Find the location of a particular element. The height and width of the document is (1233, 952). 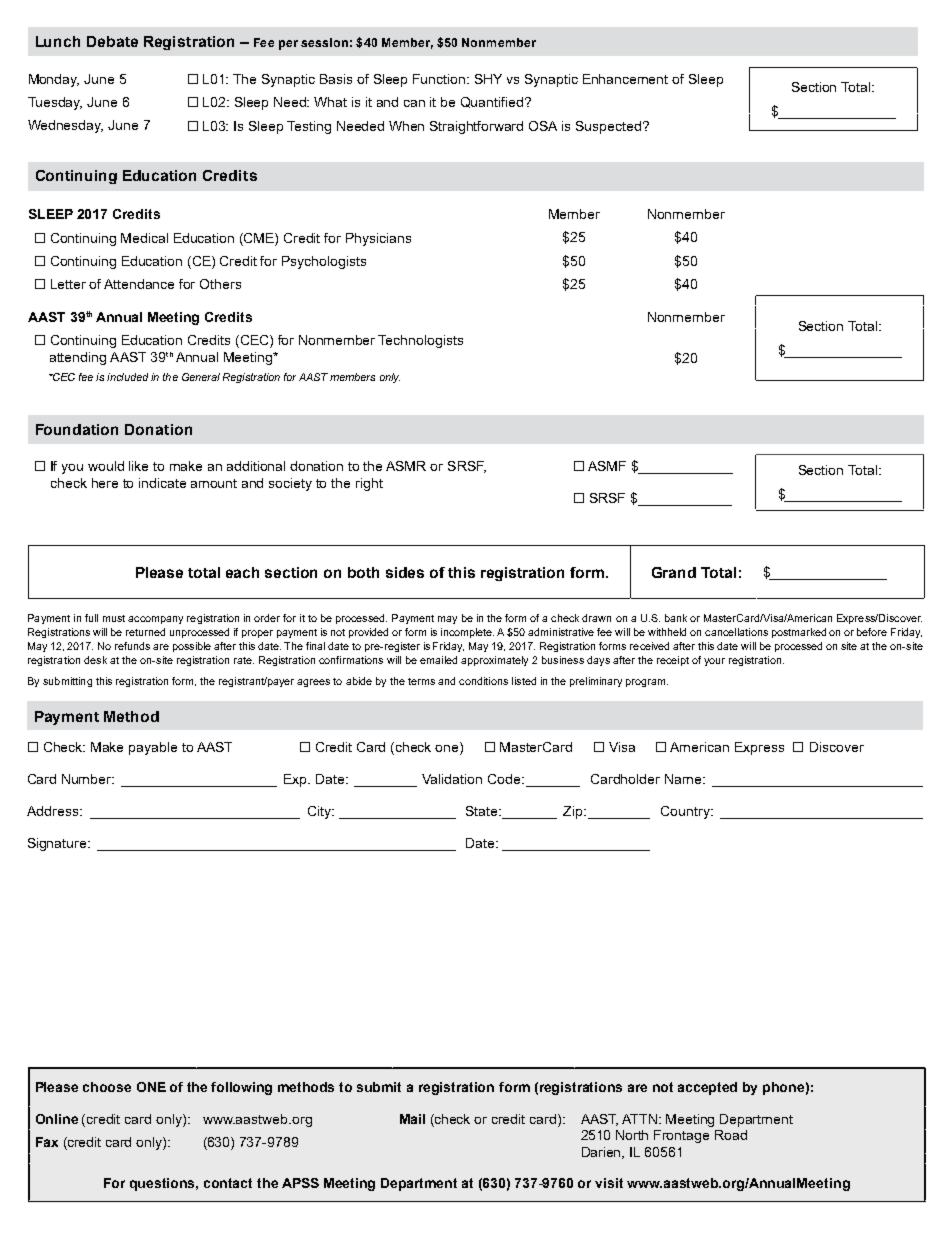

contact is located at coordinates (228, 1183).
